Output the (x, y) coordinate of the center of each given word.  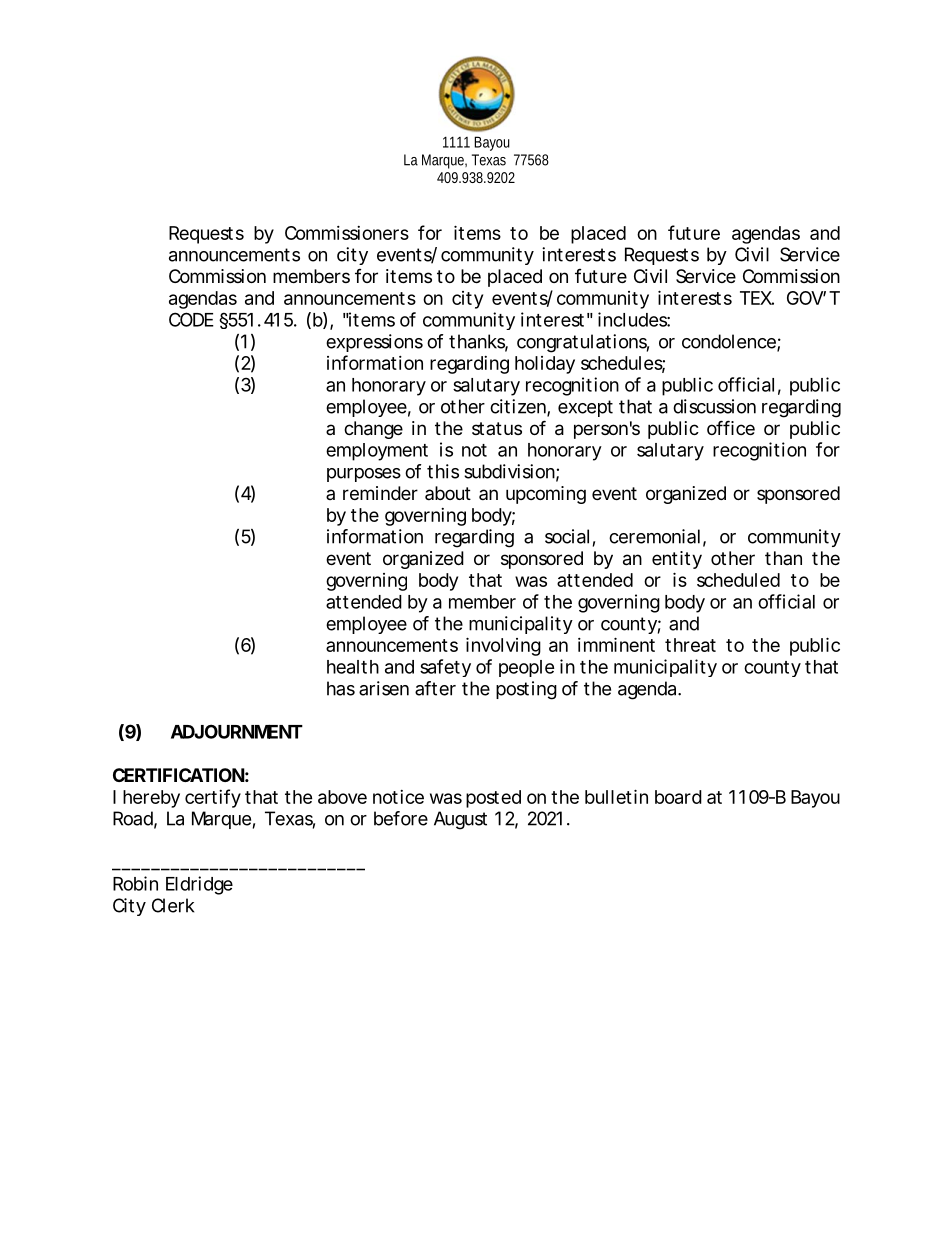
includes (634, 319)
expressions (374, 343)
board (678, 797)
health (353, 667)
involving (503, 646)
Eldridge (199, 885)
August (460, 820)
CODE (191, 319)
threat (690, 645)
